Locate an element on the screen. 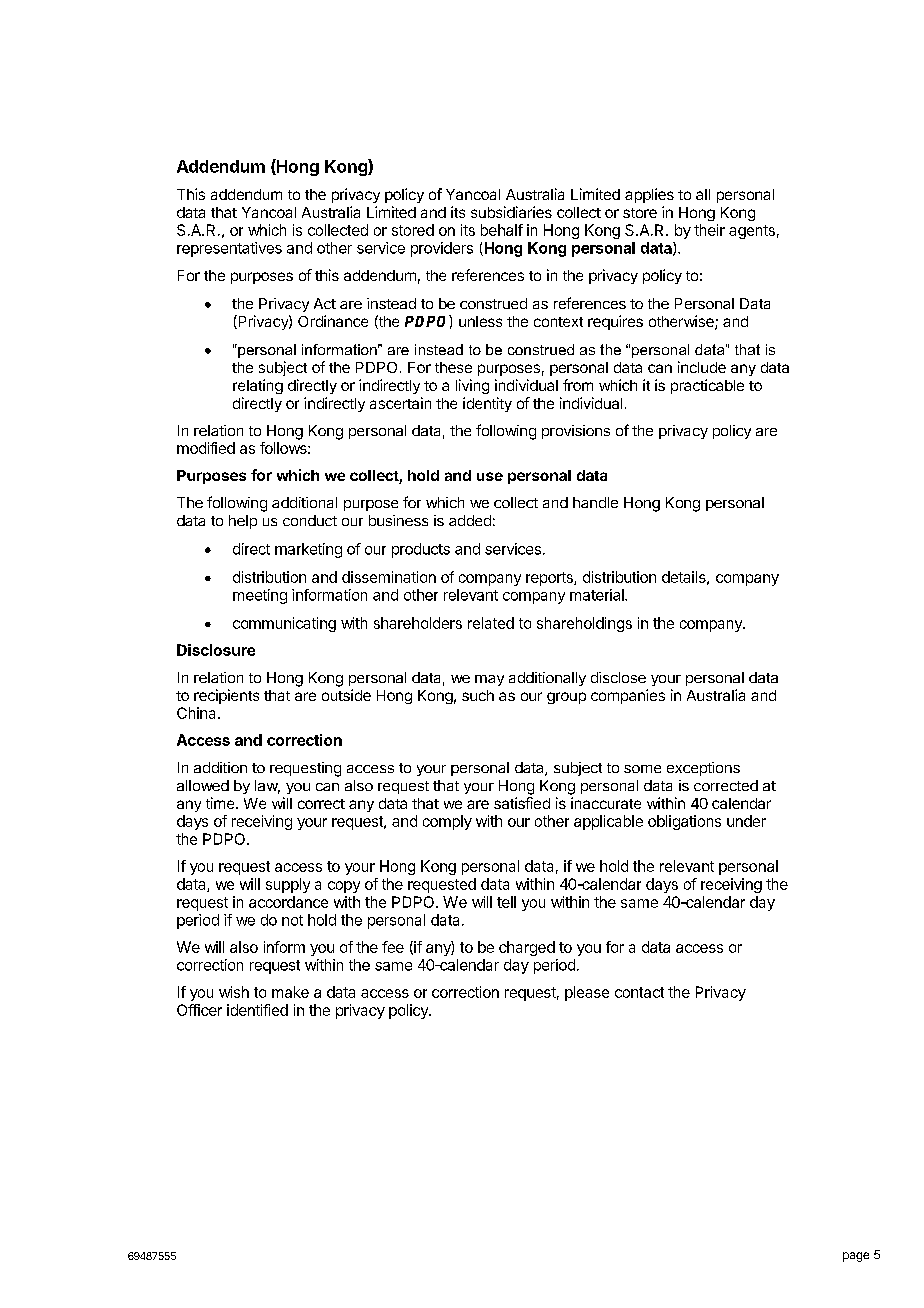 Image resolution: width=924 pixels, height=1308 pixels. identified is located at coordinates (257, 1010).
